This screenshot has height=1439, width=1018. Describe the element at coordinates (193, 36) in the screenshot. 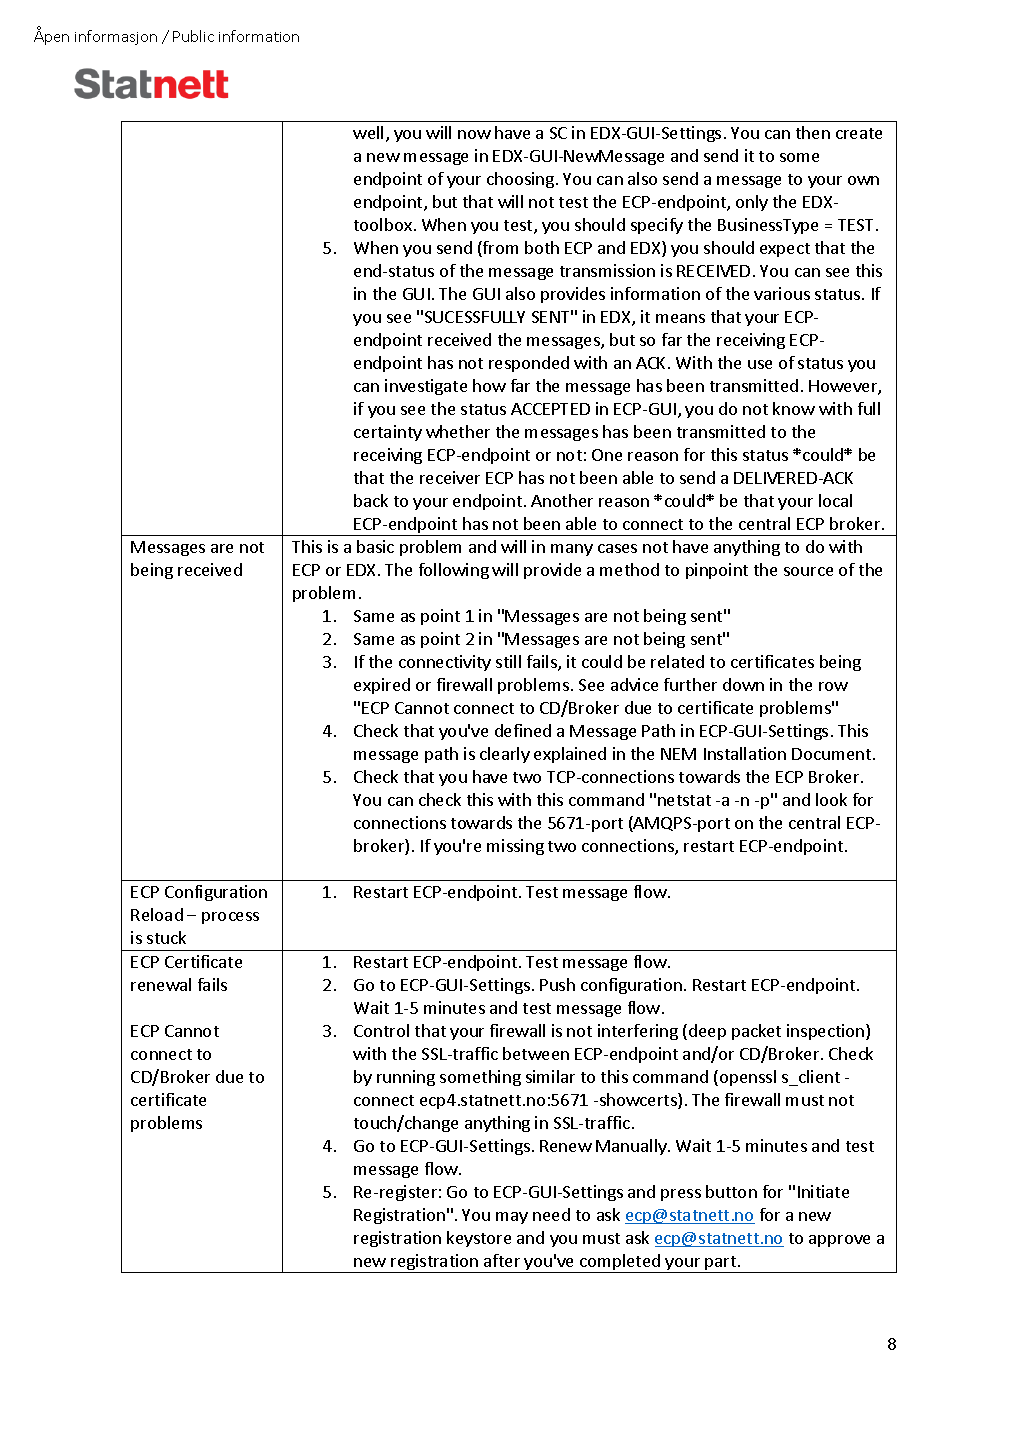

I see `Public` at that location.
